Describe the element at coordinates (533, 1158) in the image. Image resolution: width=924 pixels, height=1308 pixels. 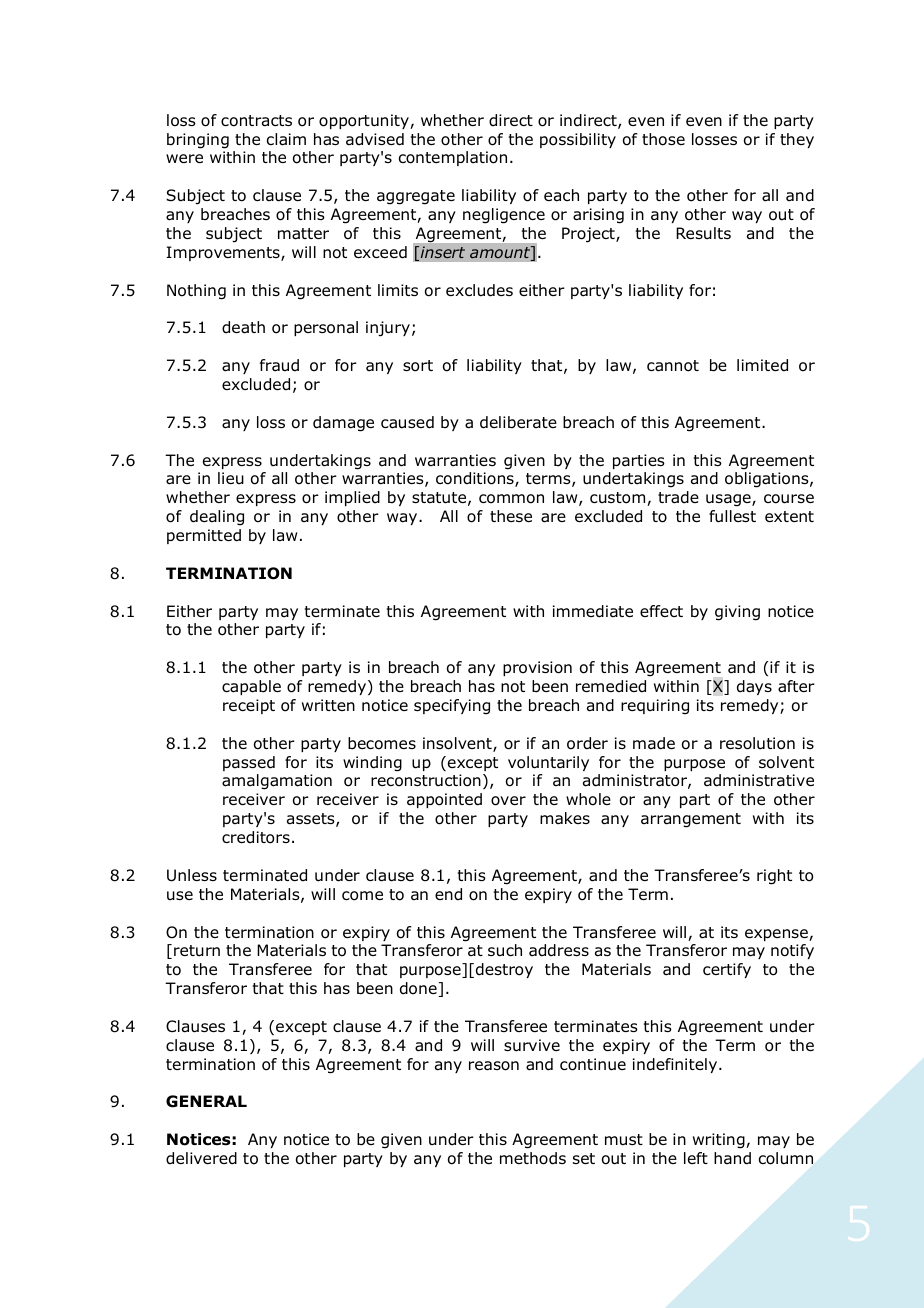
I see `methods` at that location.
